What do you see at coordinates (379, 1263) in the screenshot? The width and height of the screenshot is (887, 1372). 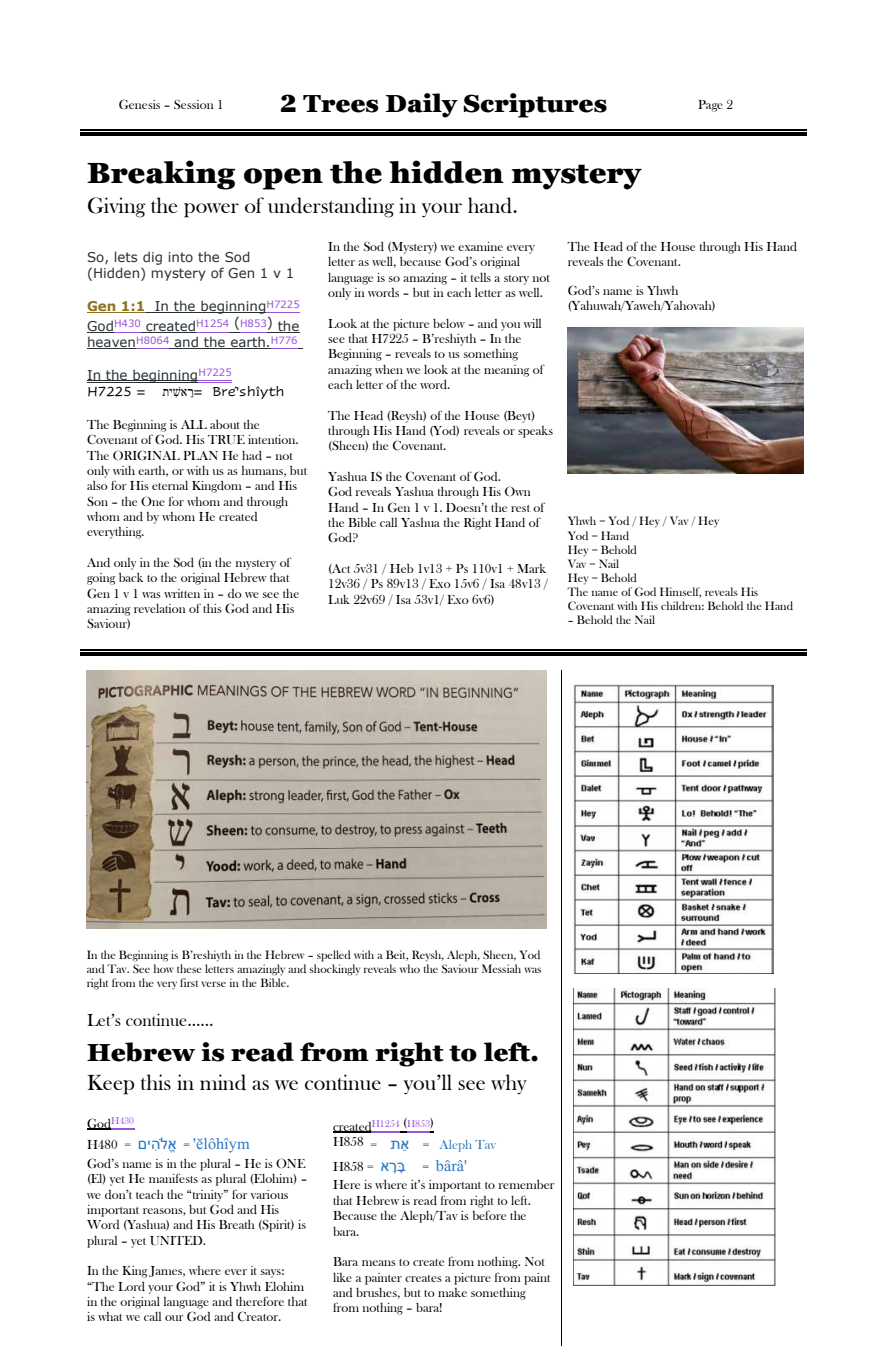 I see `means` at bounding box center [379, 1263].
